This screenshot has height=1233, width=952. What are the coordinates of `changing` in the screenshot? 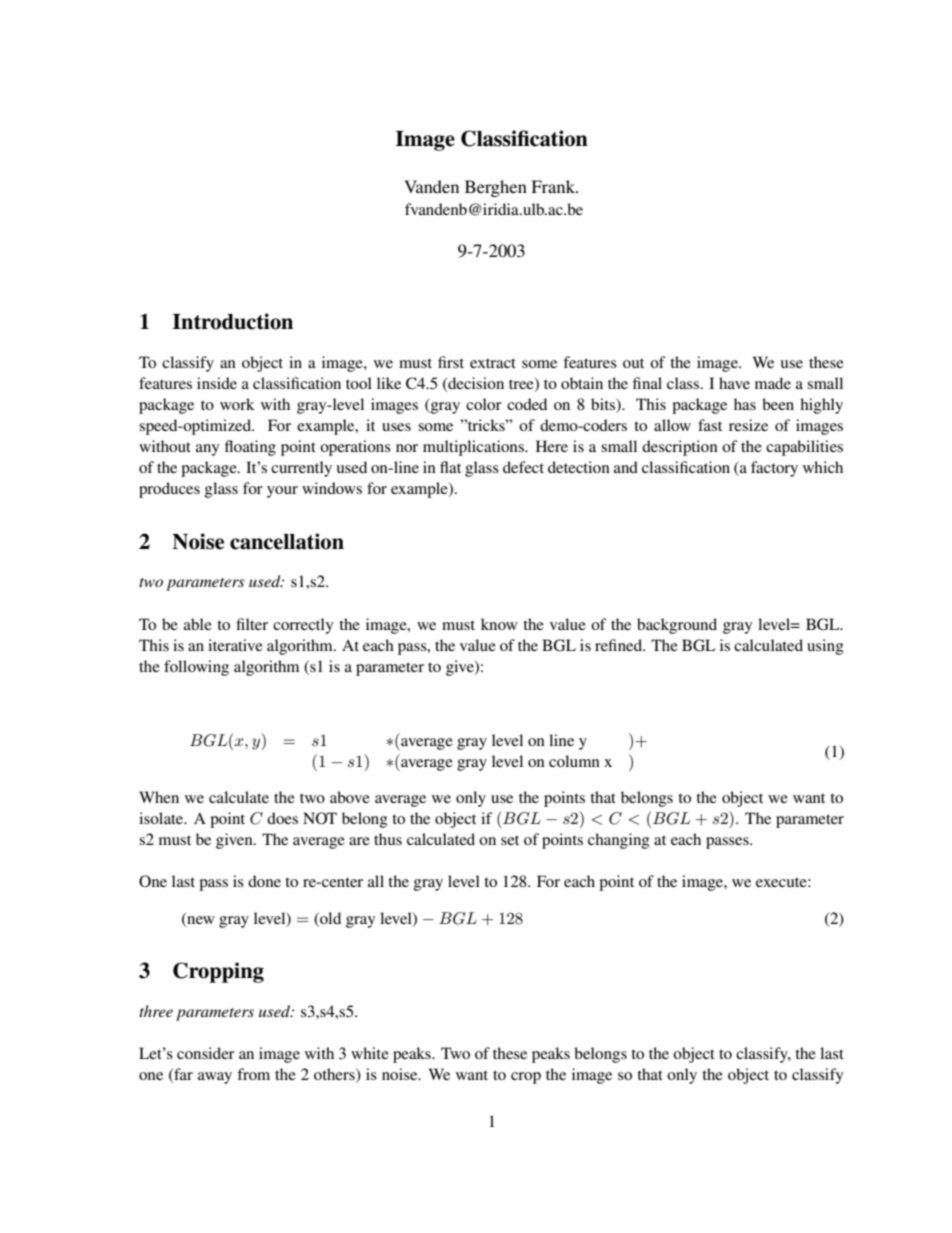 It's located at (619, 841).
